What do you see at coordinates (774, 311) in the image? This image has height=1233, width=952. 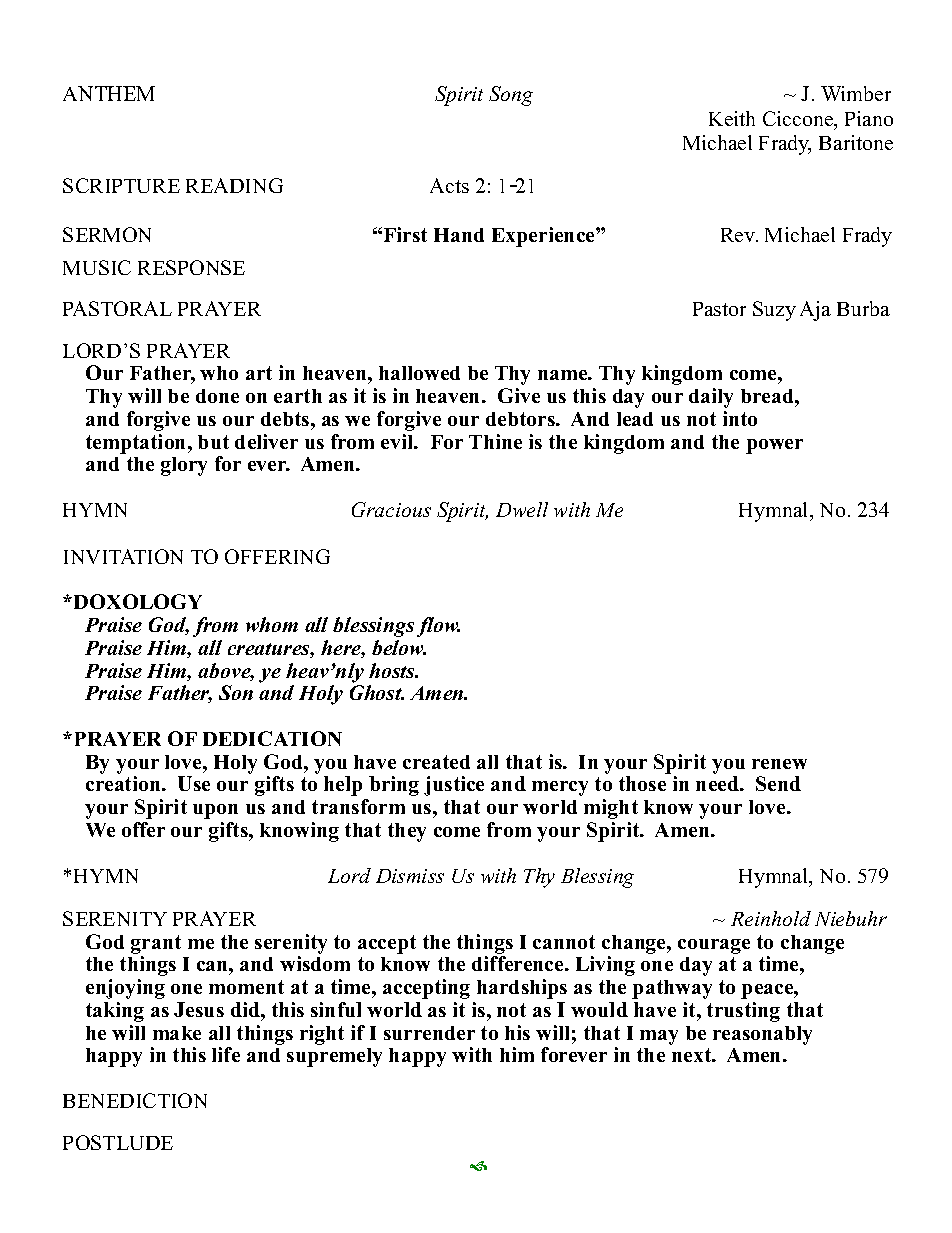 I see `Suzy` at bounding box center [774, 311].
